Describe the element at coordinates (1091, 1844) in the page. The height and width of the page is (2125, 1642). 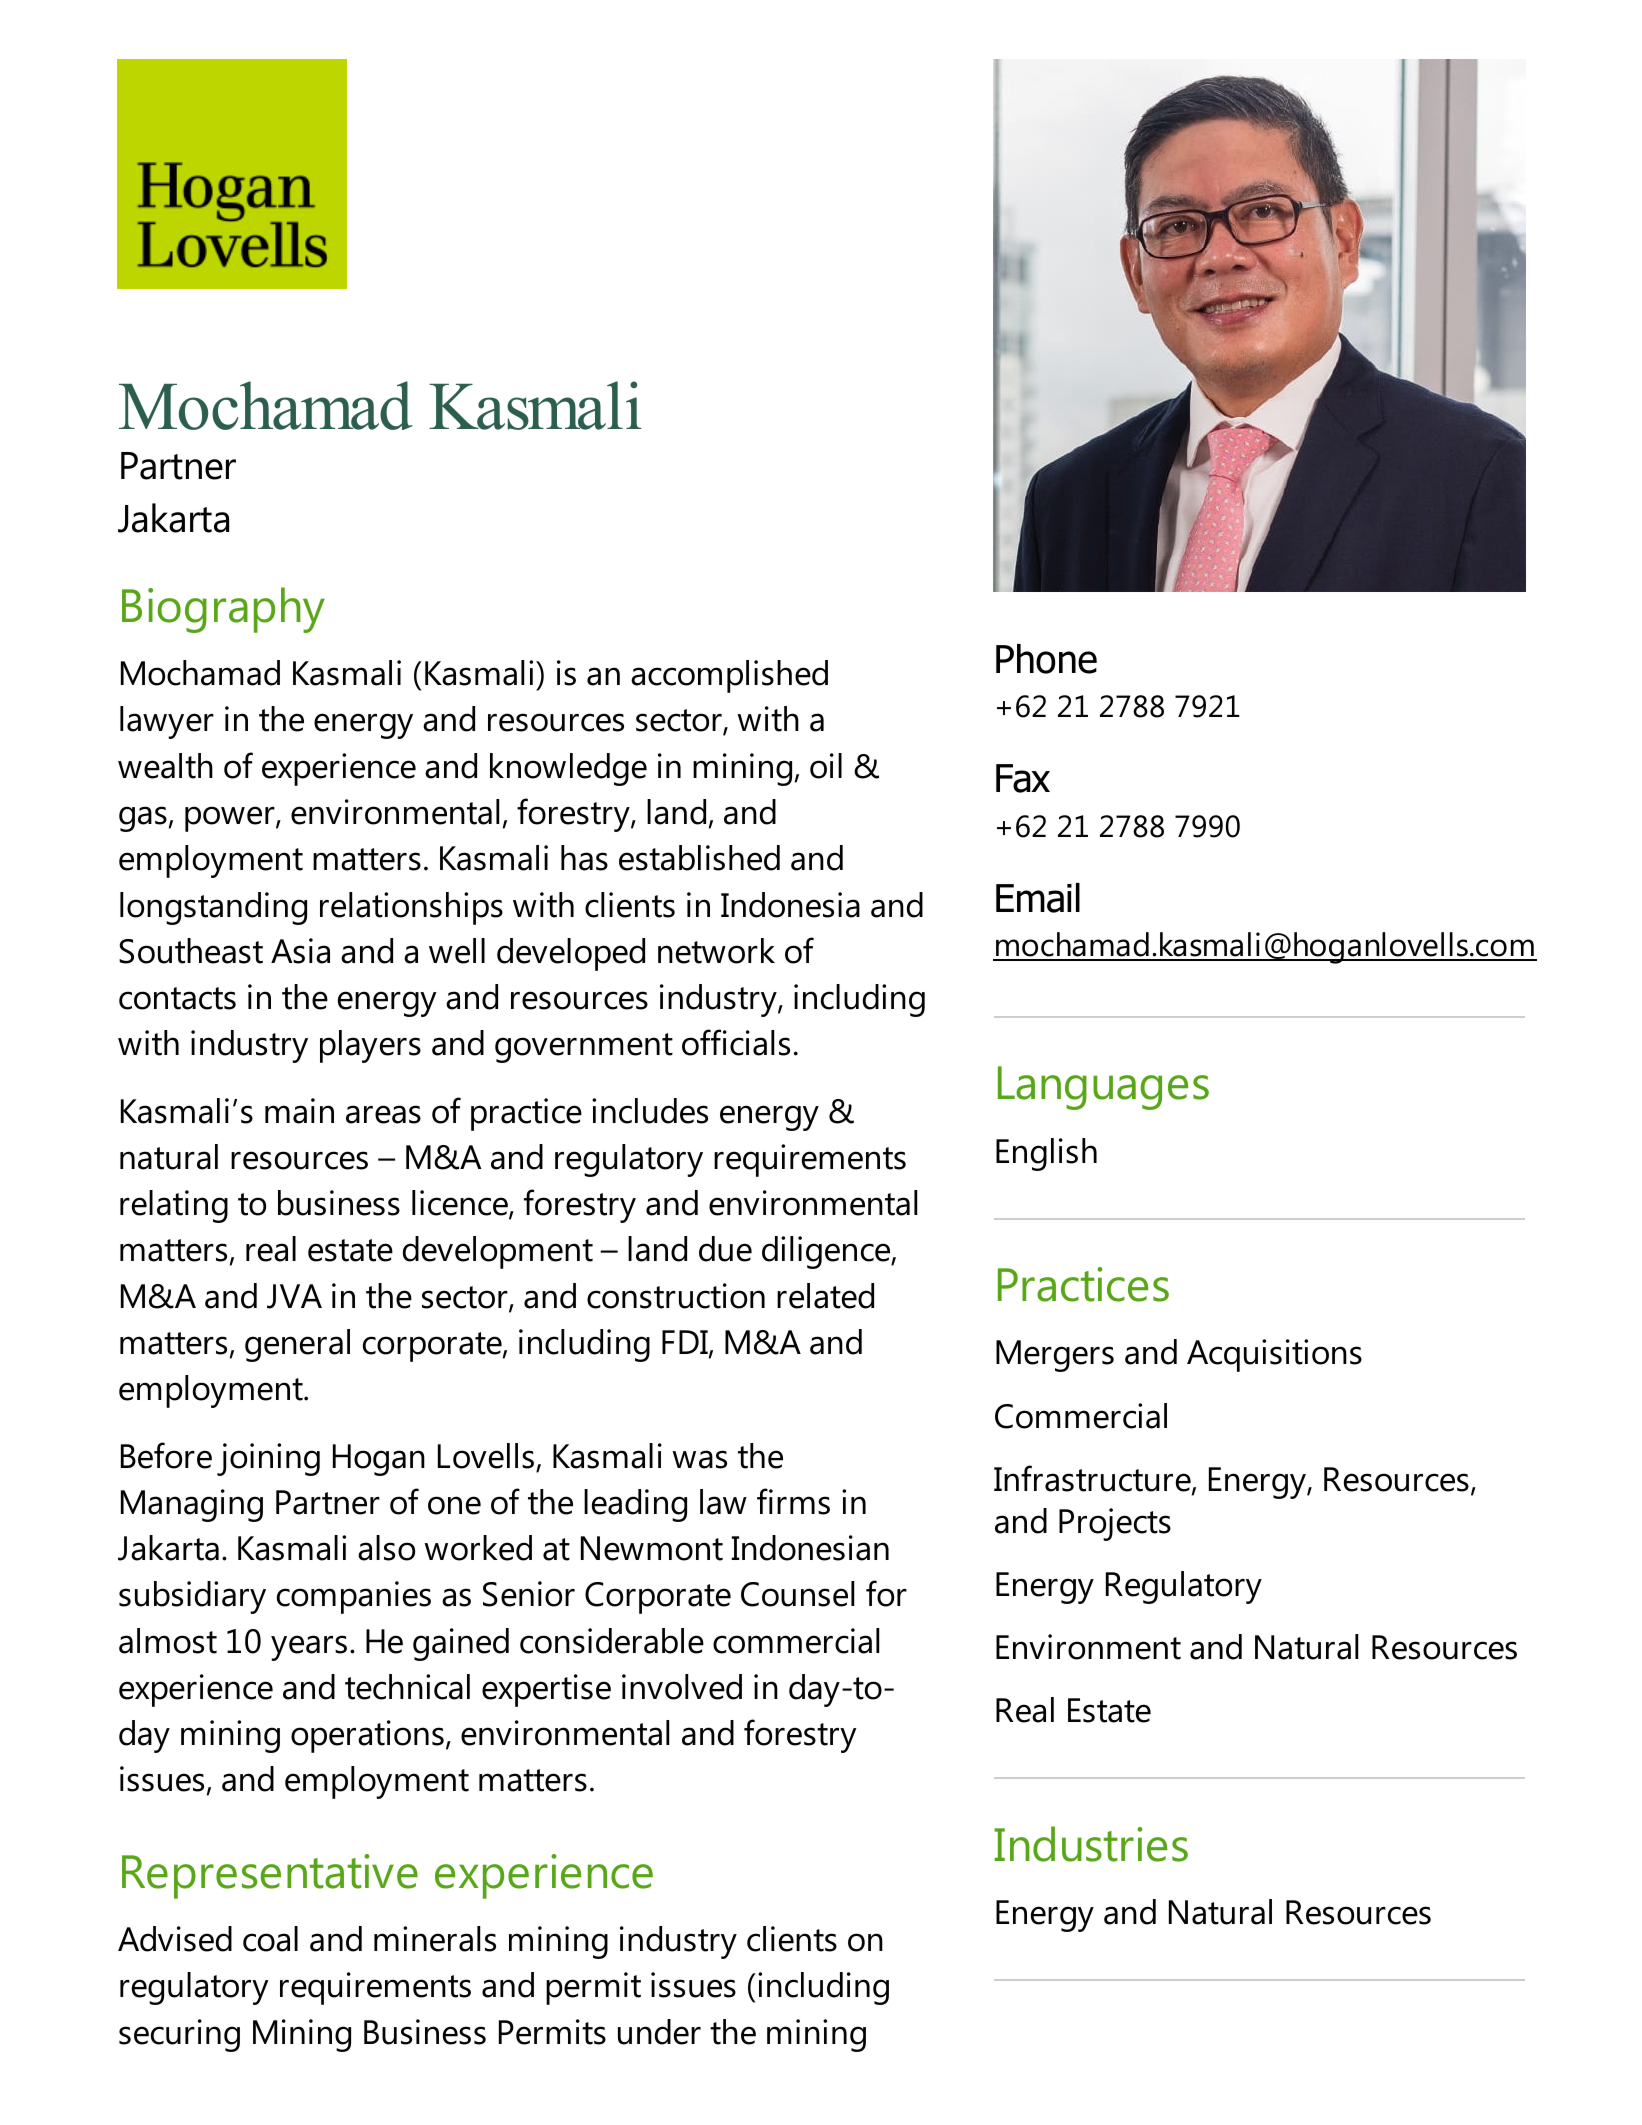
I see `Industries` at that location.
